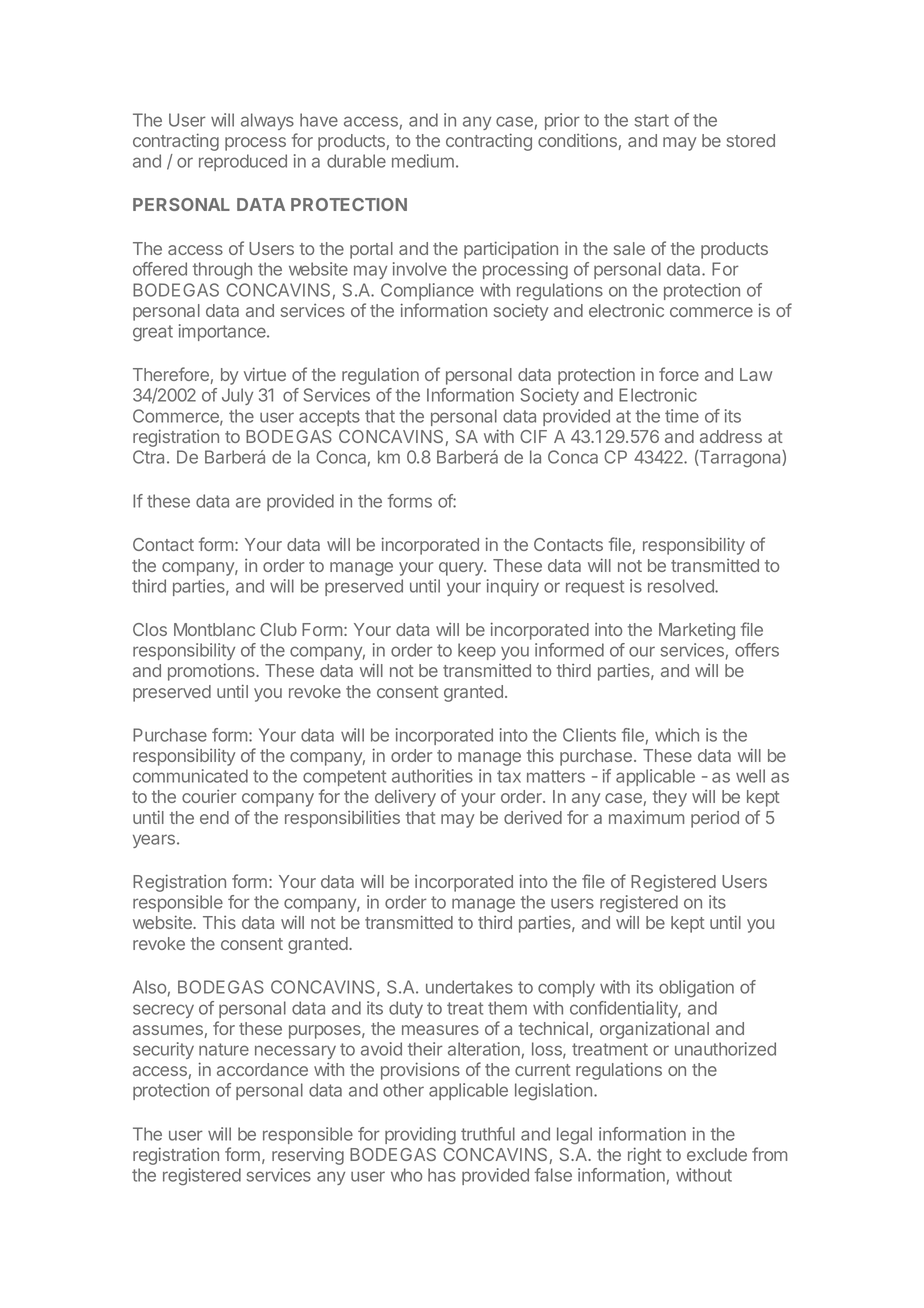  I want to click on truthful, so click(488, 1134).
